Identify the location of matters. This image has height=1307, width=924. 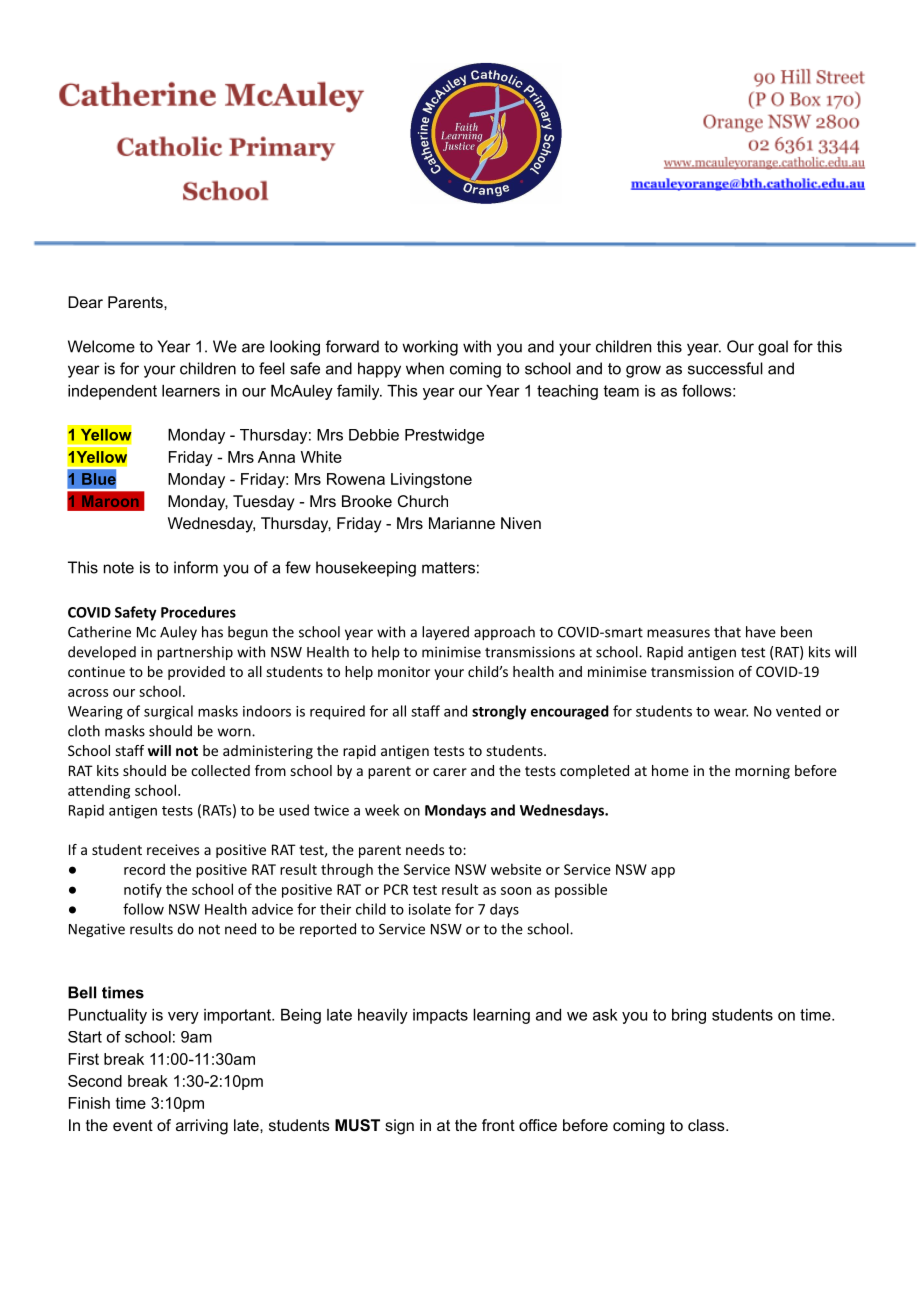
(448, 568).
